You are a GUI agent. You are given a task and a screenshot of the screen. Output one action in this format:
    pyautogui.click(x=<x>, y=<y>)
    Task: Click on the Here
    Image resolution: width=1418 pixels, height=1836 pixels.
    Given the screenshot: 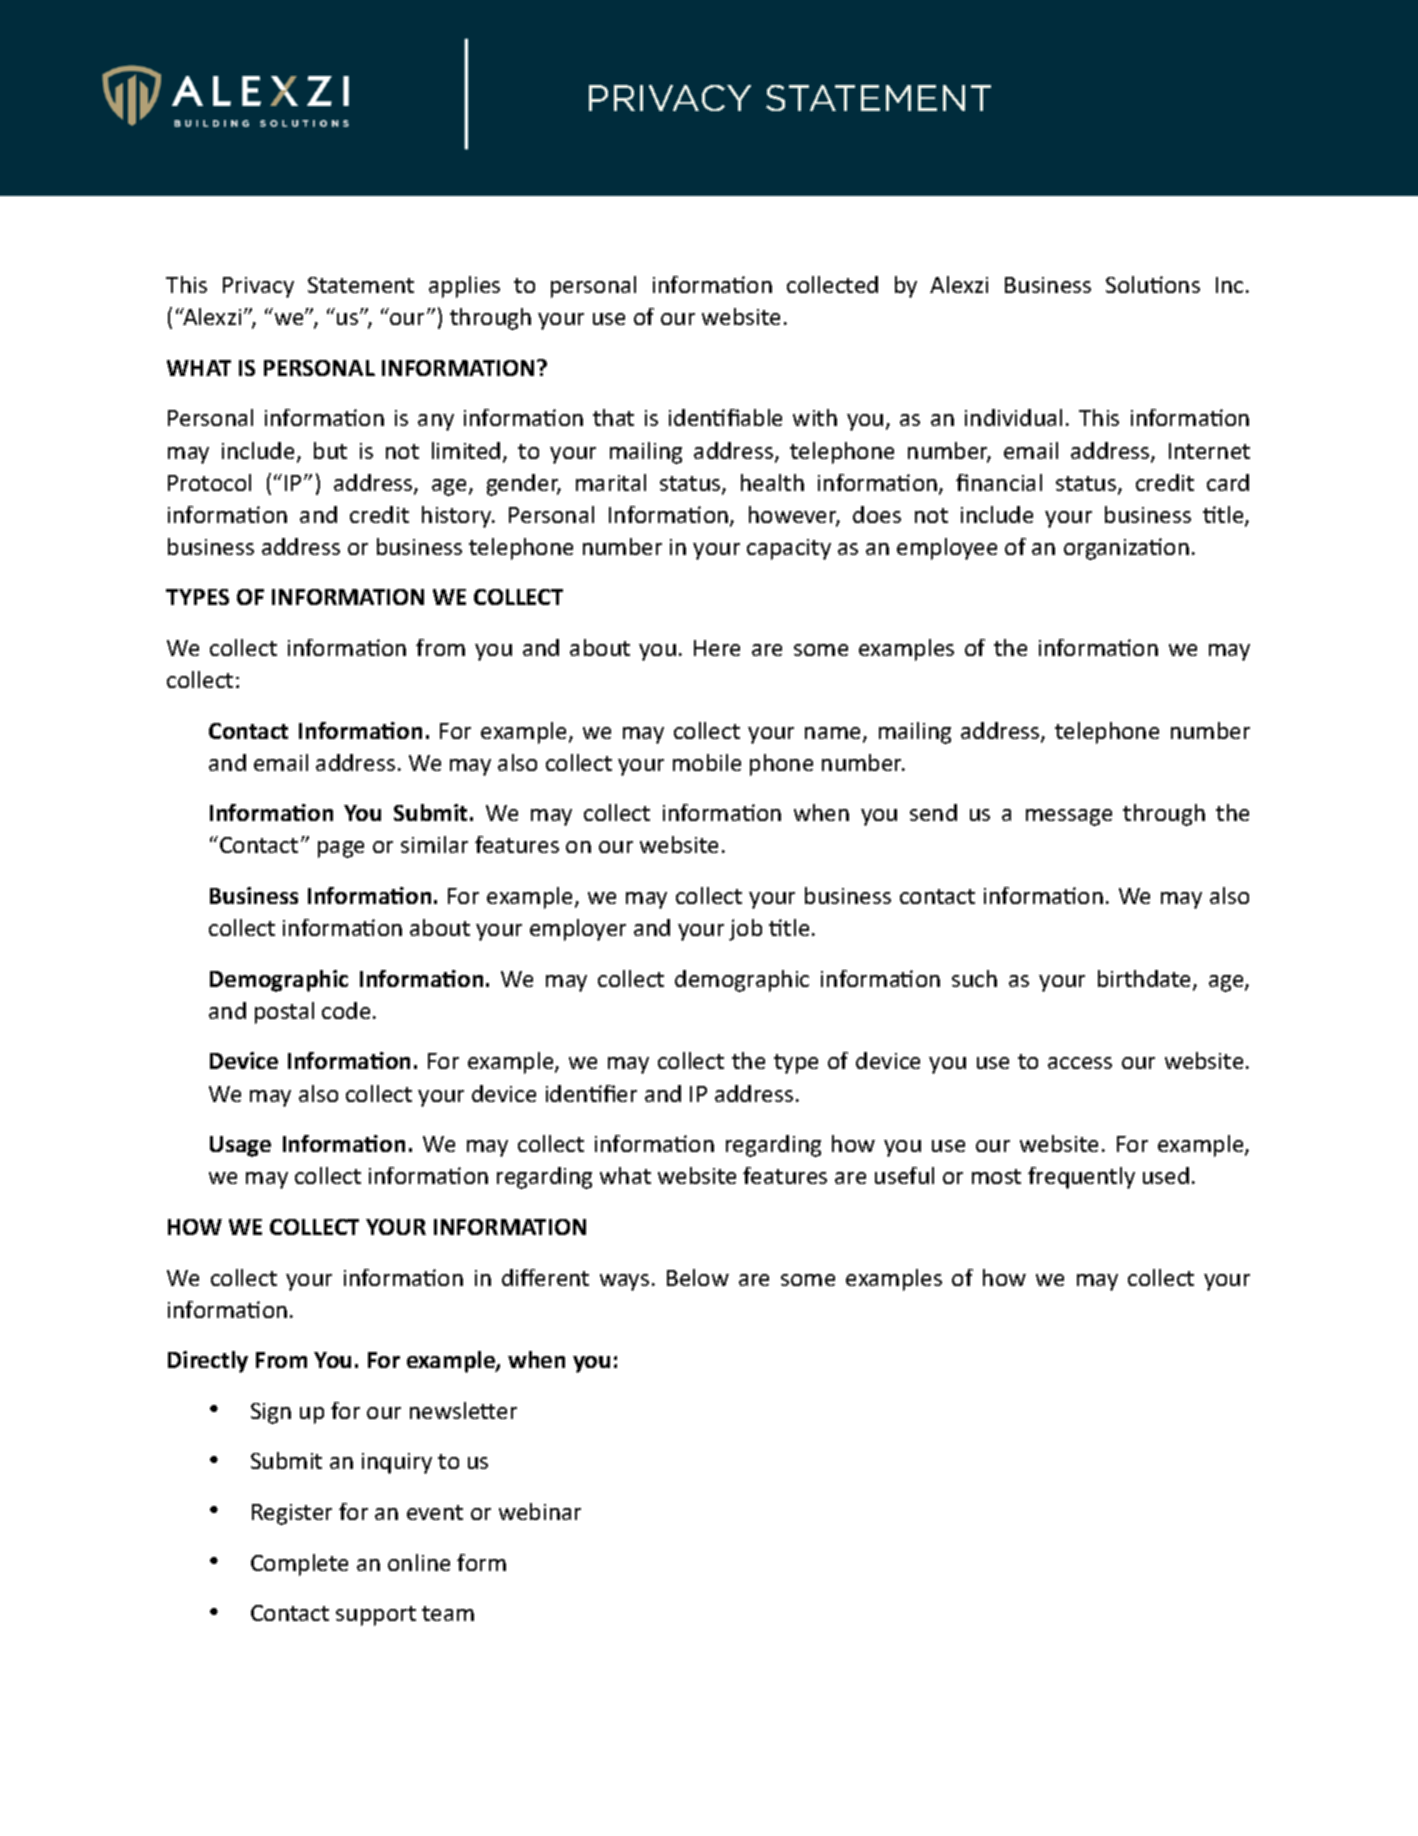 What is the action you would take?
    pyautogui.click(x=717, y=648)
